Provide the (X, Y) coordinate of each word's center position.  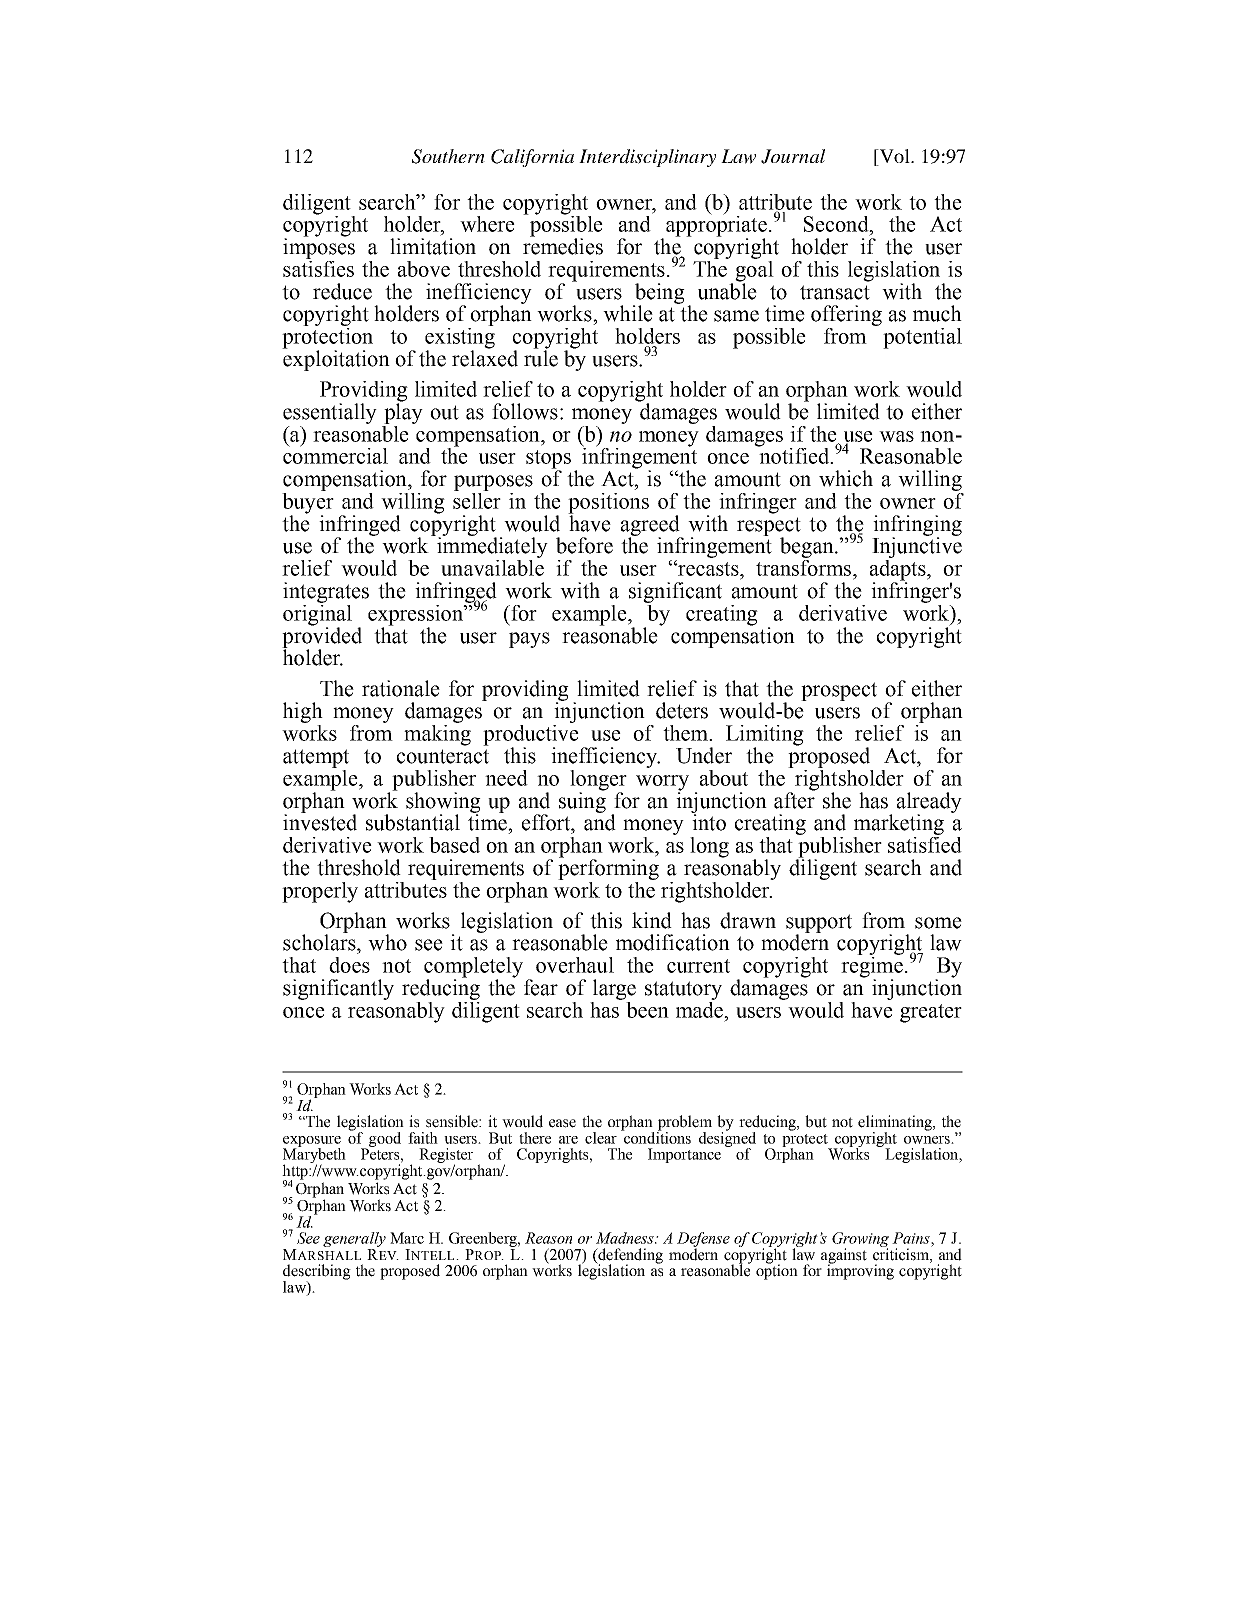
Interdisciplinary (647, 158)
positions (608, 504)
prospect (839, 691)
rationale (401, 688)
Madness (626, 1238)
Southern (448, 156)
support (819, 924)
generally (354, 1239)
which (846, 478)
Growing (860, 1240)
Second (837, 224)
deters (682, 710)
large (614, 989)
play (403, 412)
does (349, 965)
